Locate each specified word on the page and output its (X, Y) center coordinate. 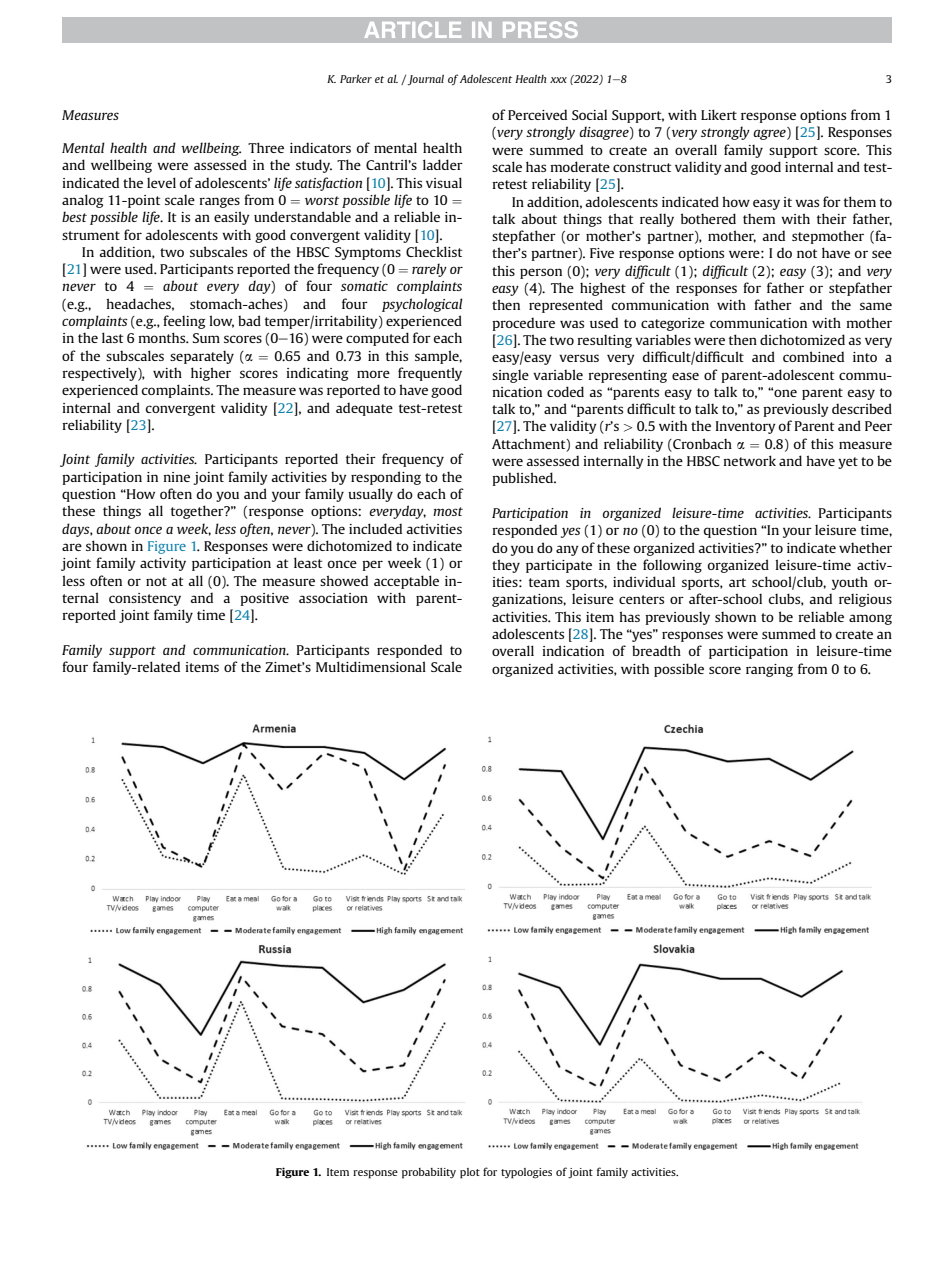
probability (429, 1173)
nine (176, 477)
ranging (769, 670)
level (161, 182)
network (749, 460)
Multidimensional (371, 666)
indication (573, 650)
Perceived (537, 114)
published (523, 479)
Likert (719, 114)
